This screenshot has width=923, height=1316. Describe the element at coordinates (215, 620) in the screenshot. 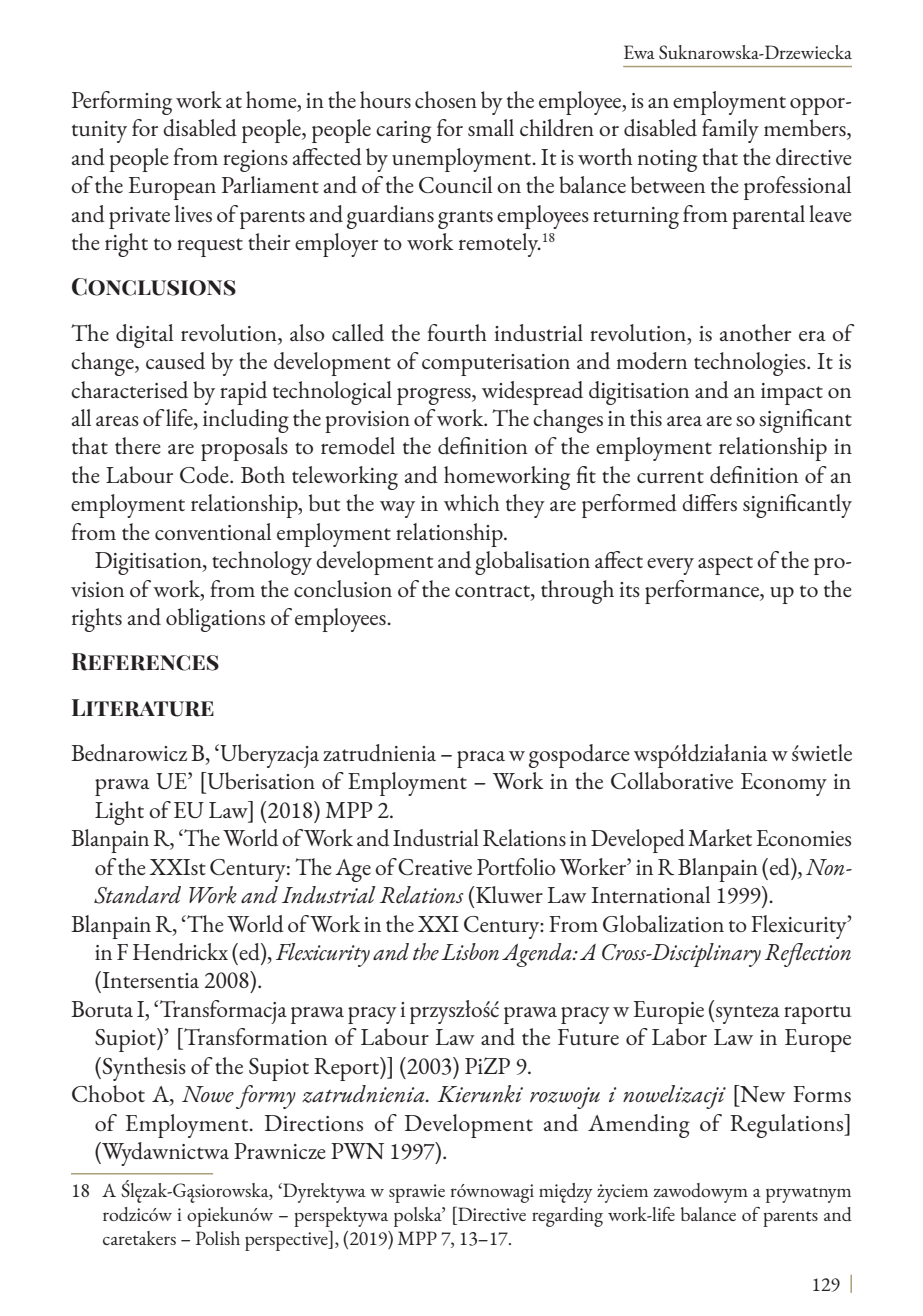

I see `obligations` at that location.
